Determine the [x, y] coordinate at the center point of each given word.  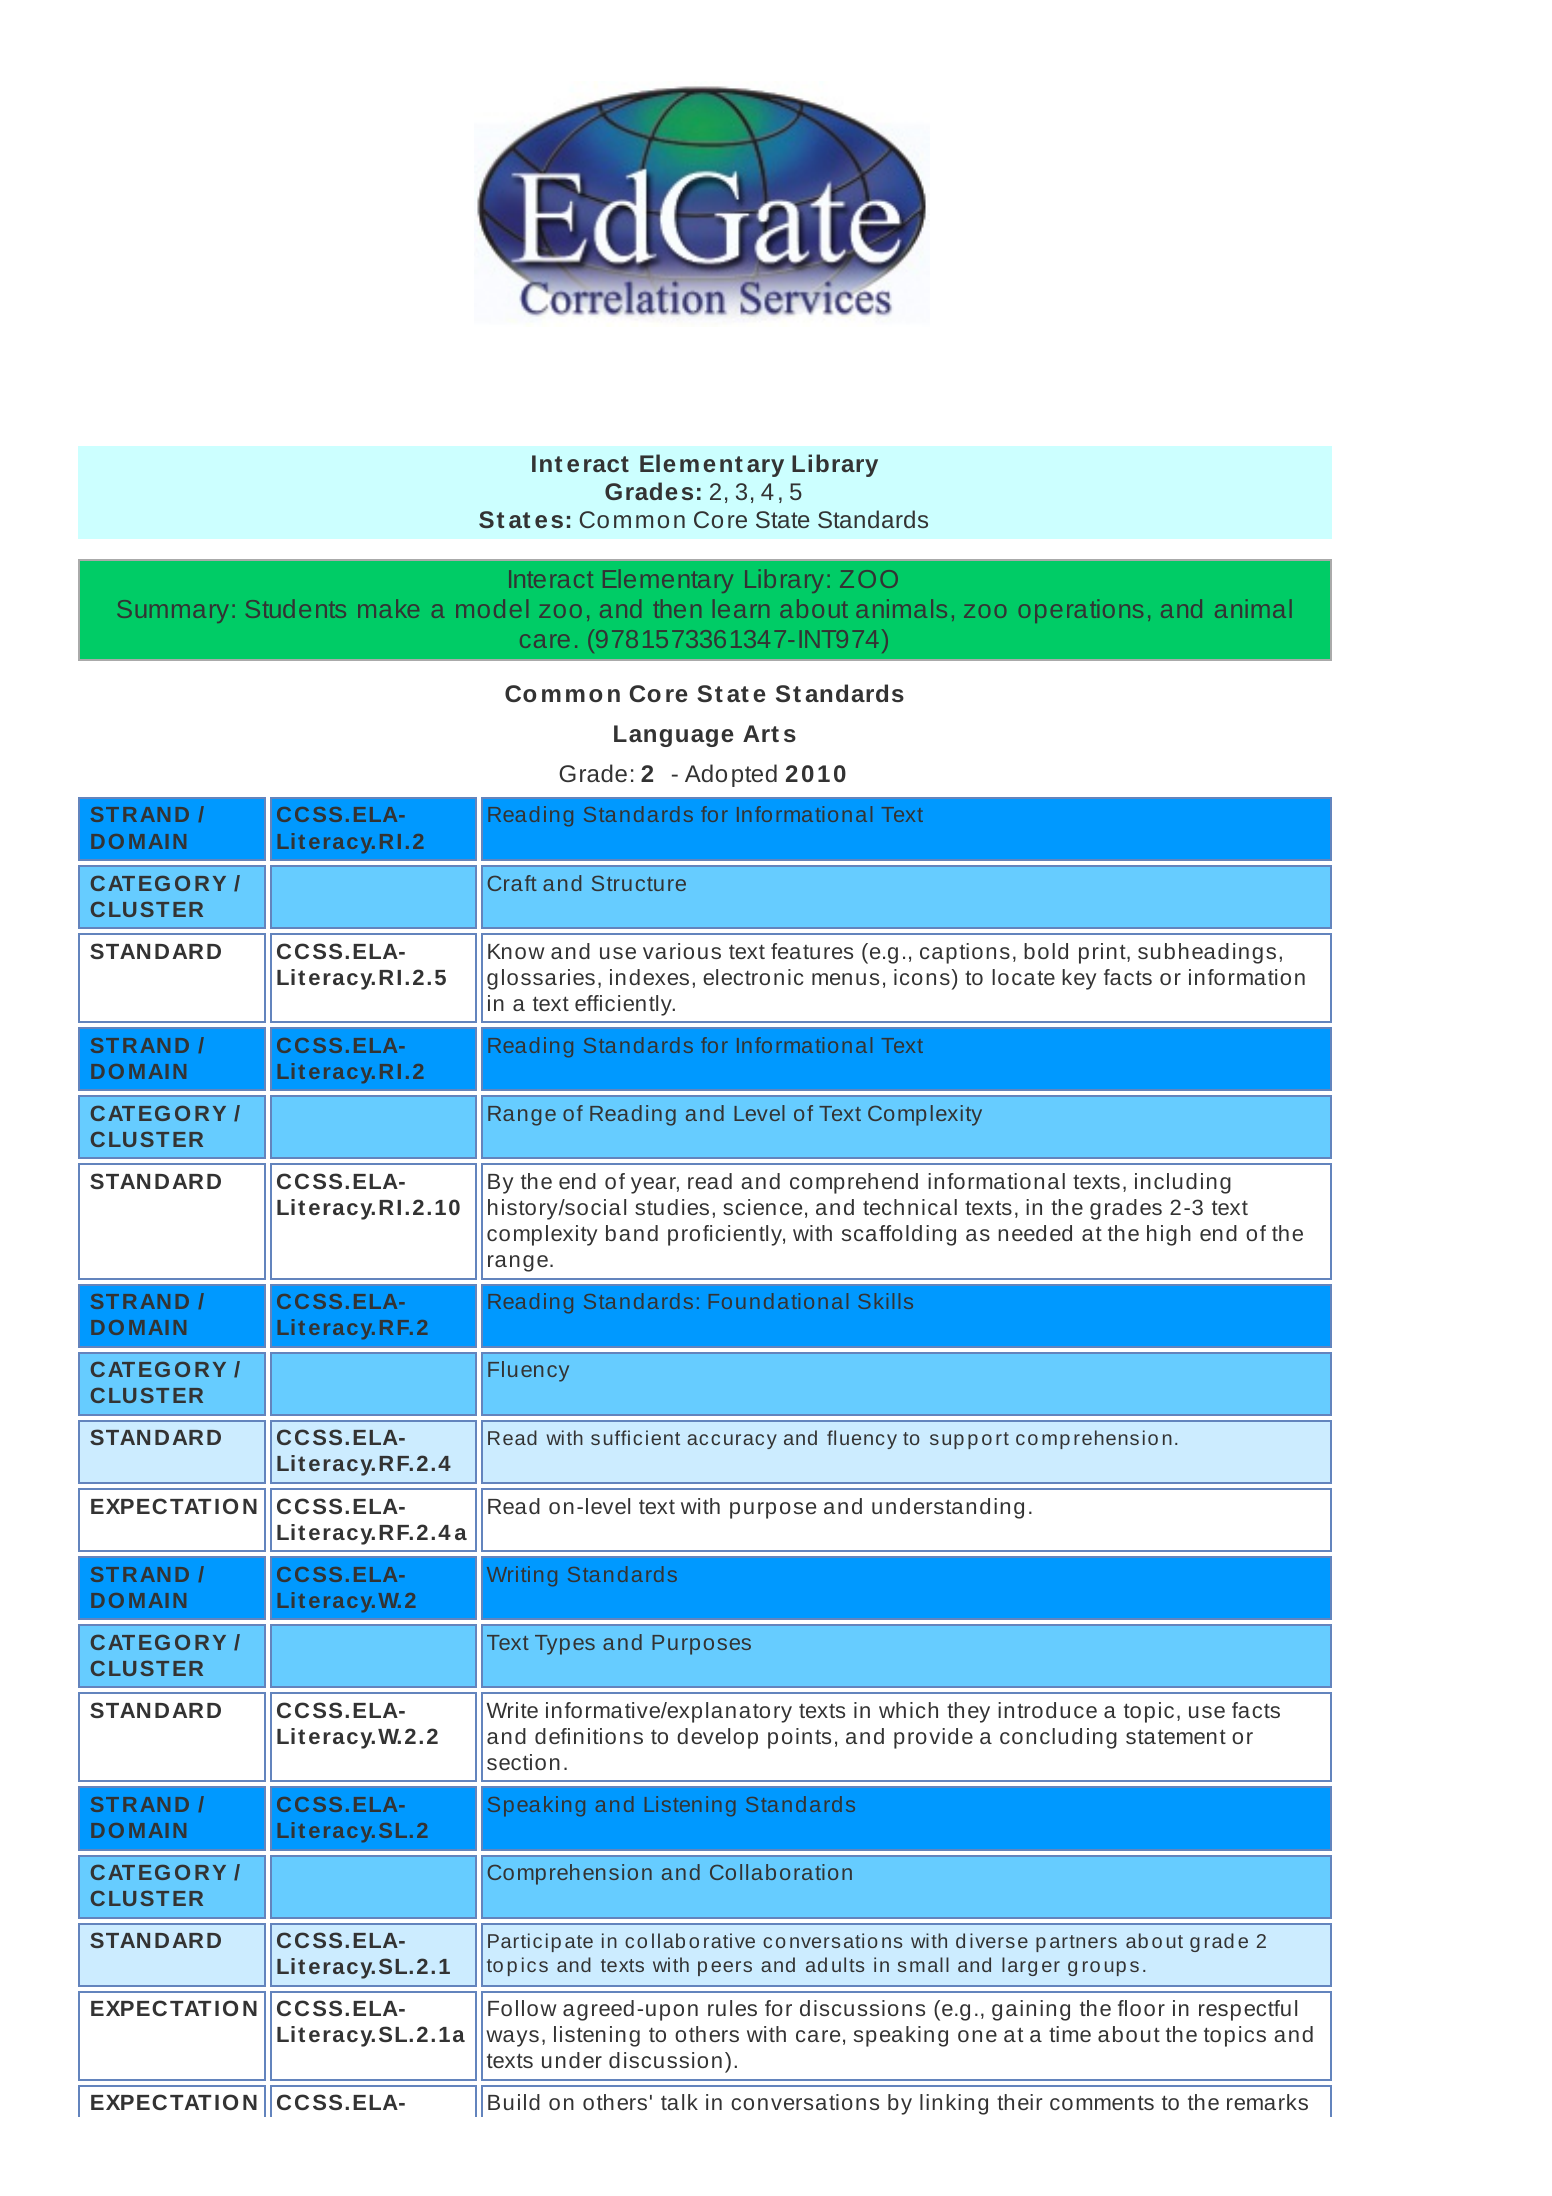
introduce [1047, 1710]
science [762, 1207]
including [1183, 1183]
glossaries [541, 979]
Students [296, 609]
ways [512, 2038]
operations [1081, 611]
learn [741, 609]
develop [717, 1738]
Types [565, 1645]
